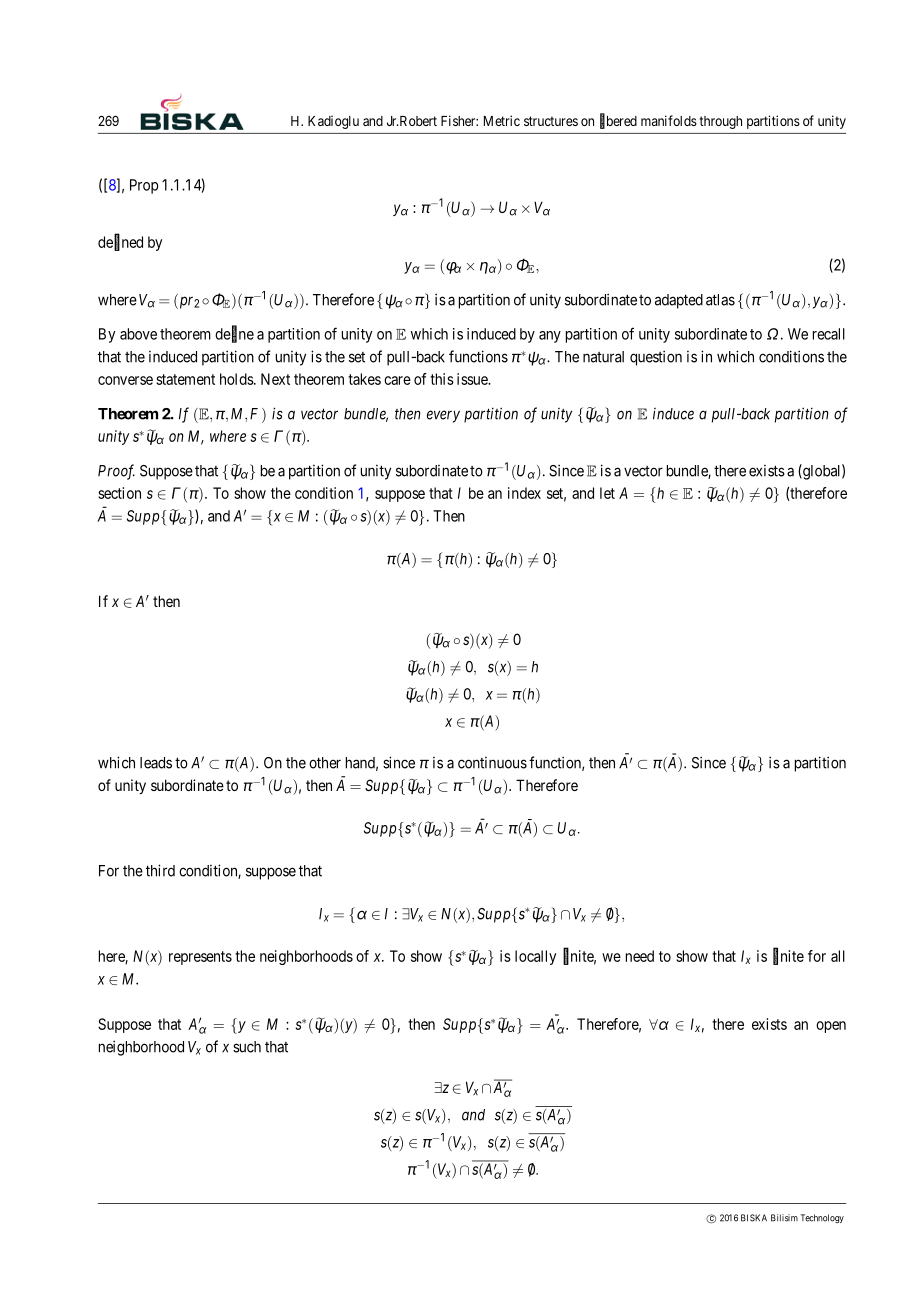 The image size is (924, 1308). Describe the element at coordinates (720, 122) in the image. I see `through` at that location.
